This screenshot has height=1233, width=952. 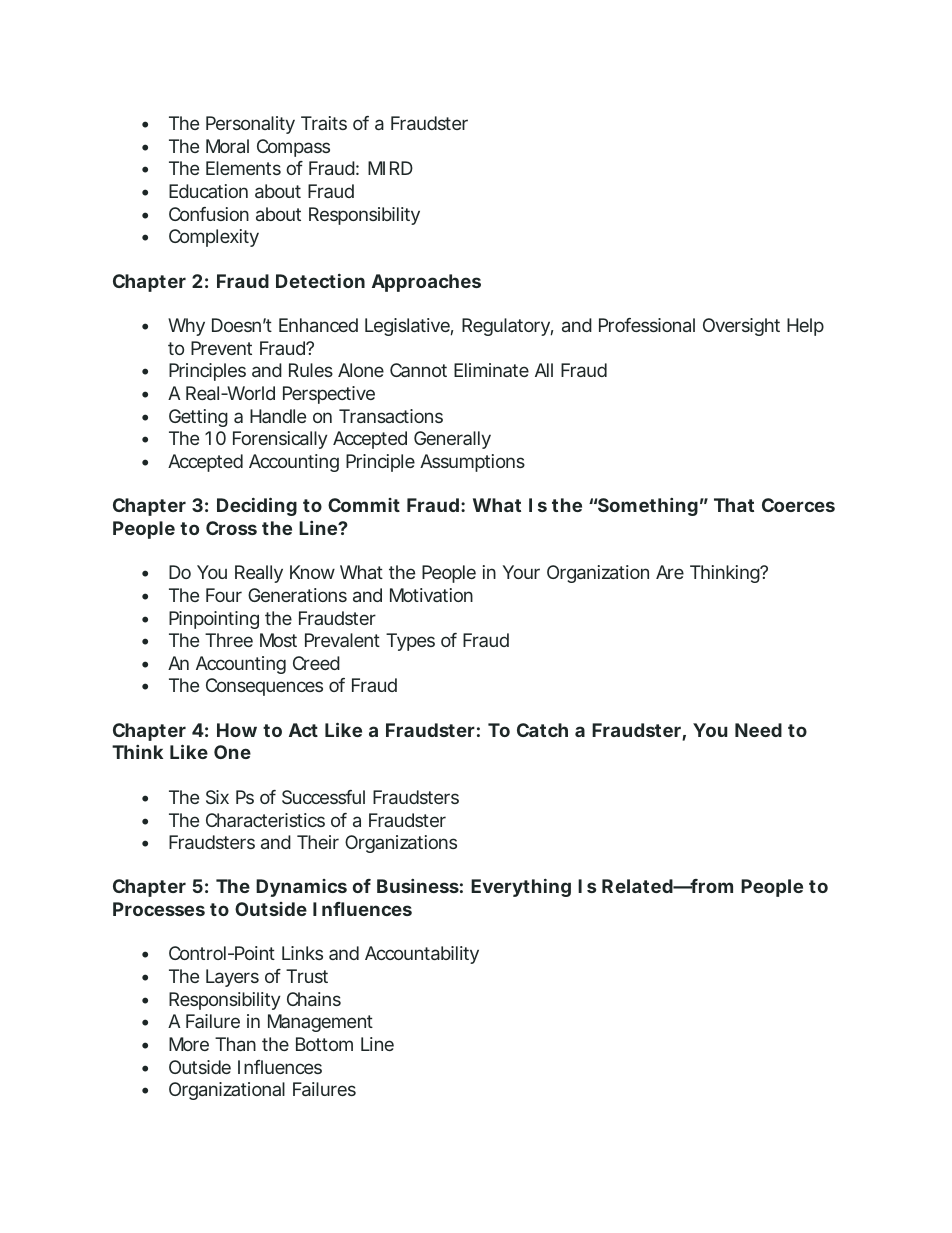 I want to click on Regulatory, so click(x=506, y=327).
